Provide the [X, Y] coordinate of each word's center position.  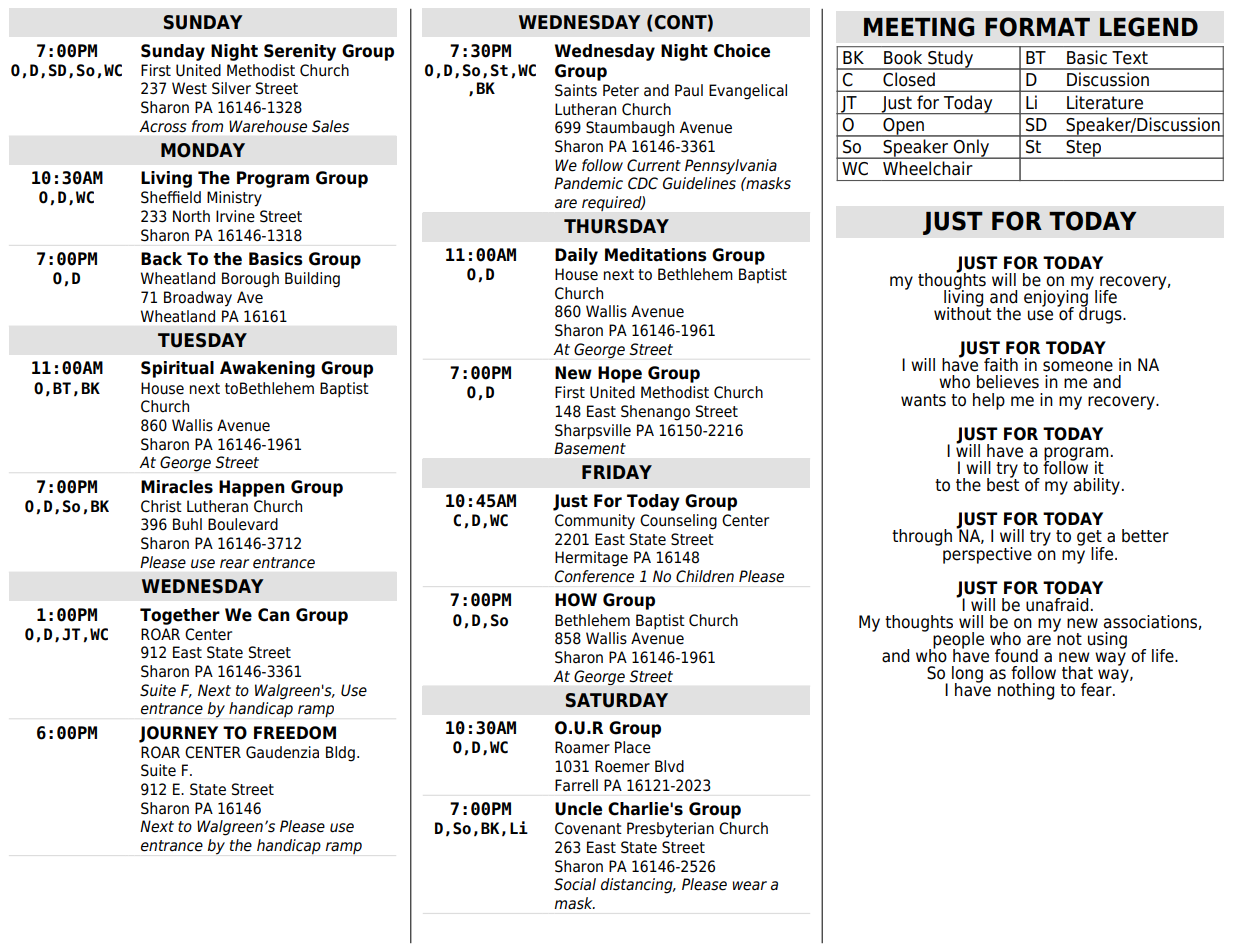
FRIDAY [617, 472]
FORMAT [1037, 27]
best [1003, 483]
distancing [638, 886]
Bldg [340, 754]
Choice [742, 51]
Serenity [300, 52]
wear [749, 886]
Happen [252, 488]
